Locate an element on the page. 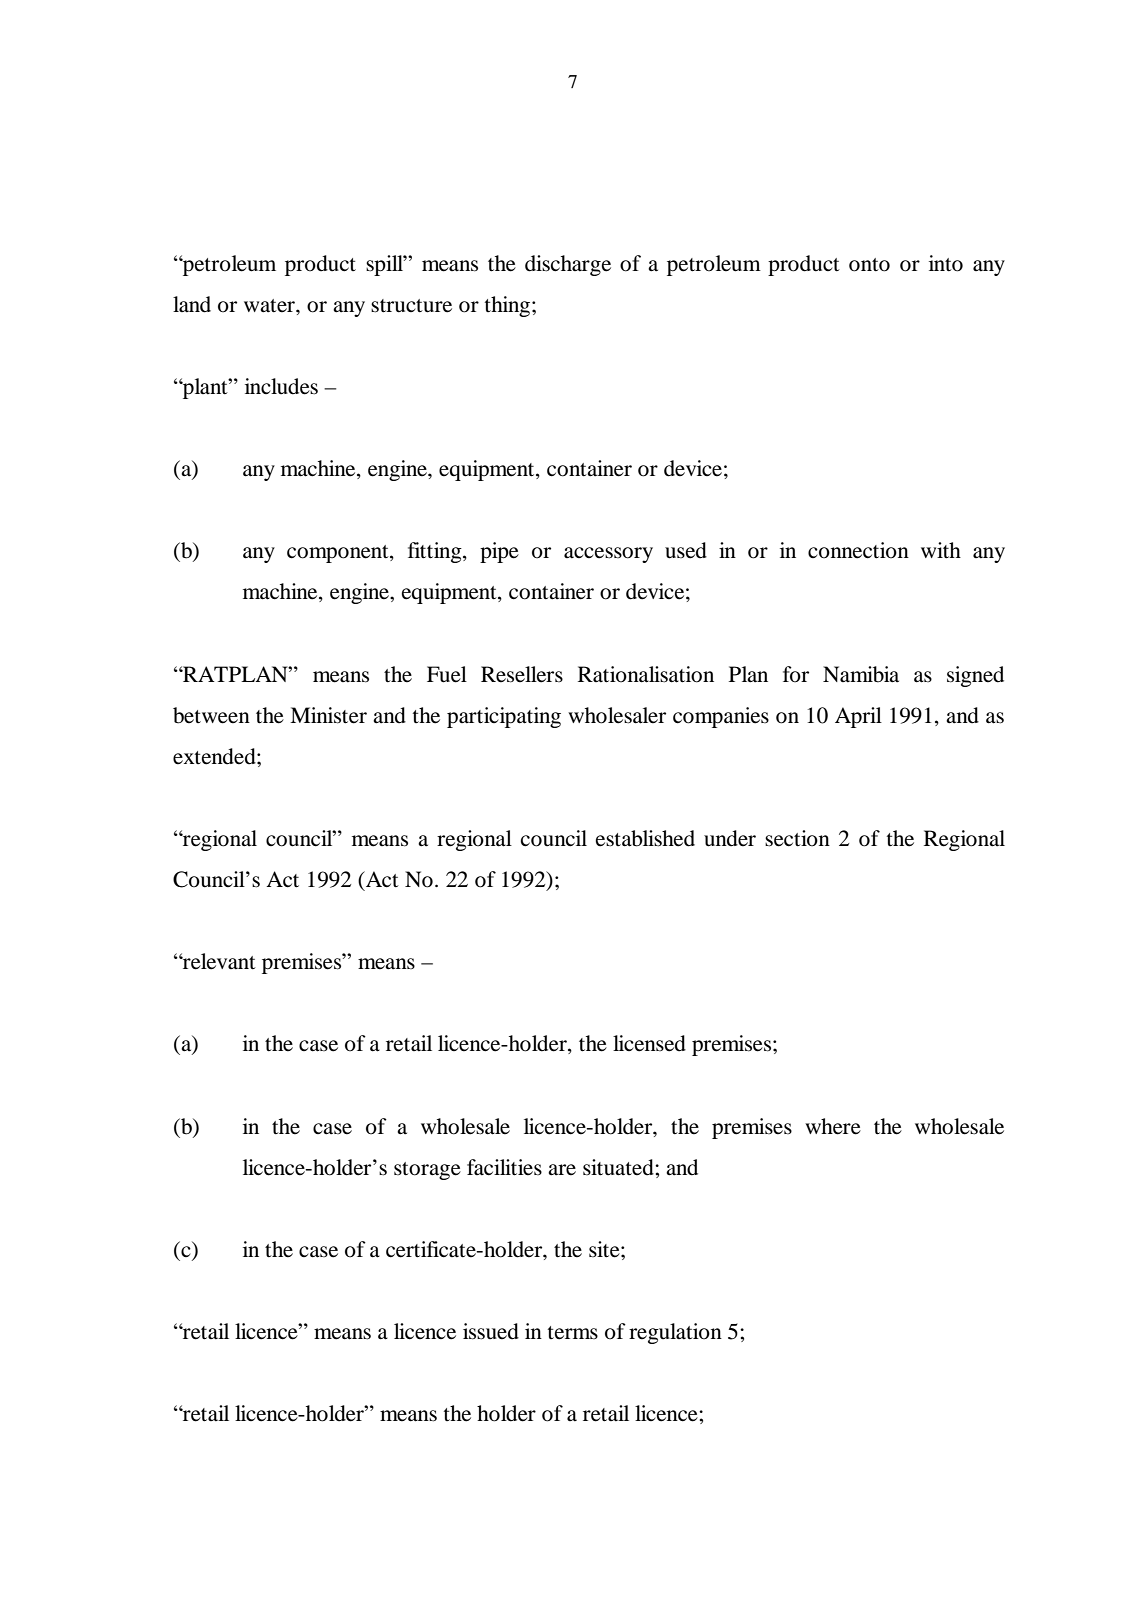  discharge is located at coordinates (568, 265).
